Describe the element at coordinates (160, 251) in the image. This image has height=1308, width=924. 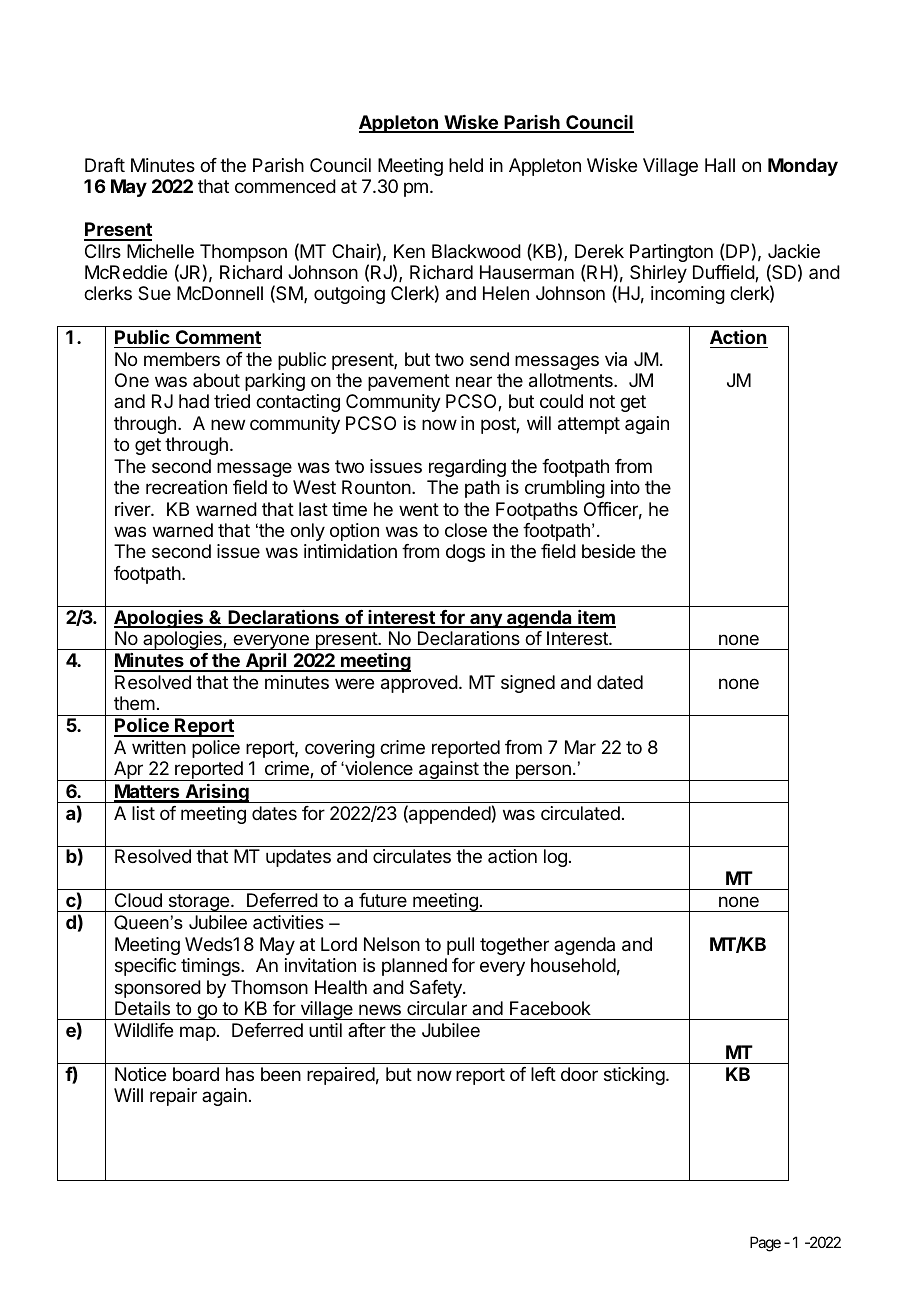
I see `Michelle` at that location.
